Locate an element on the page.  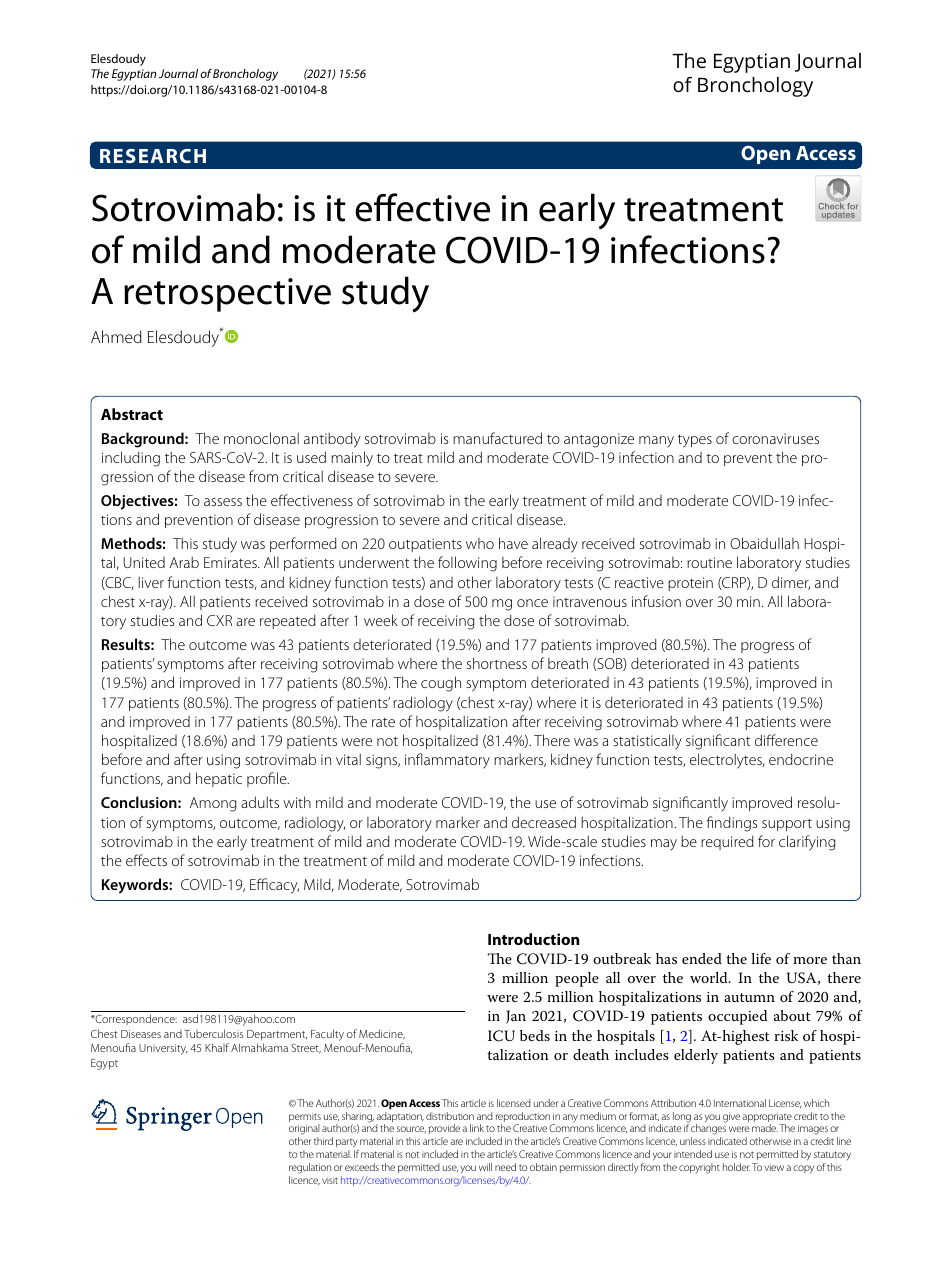
retrospective is located at coordinates (227, 295).
